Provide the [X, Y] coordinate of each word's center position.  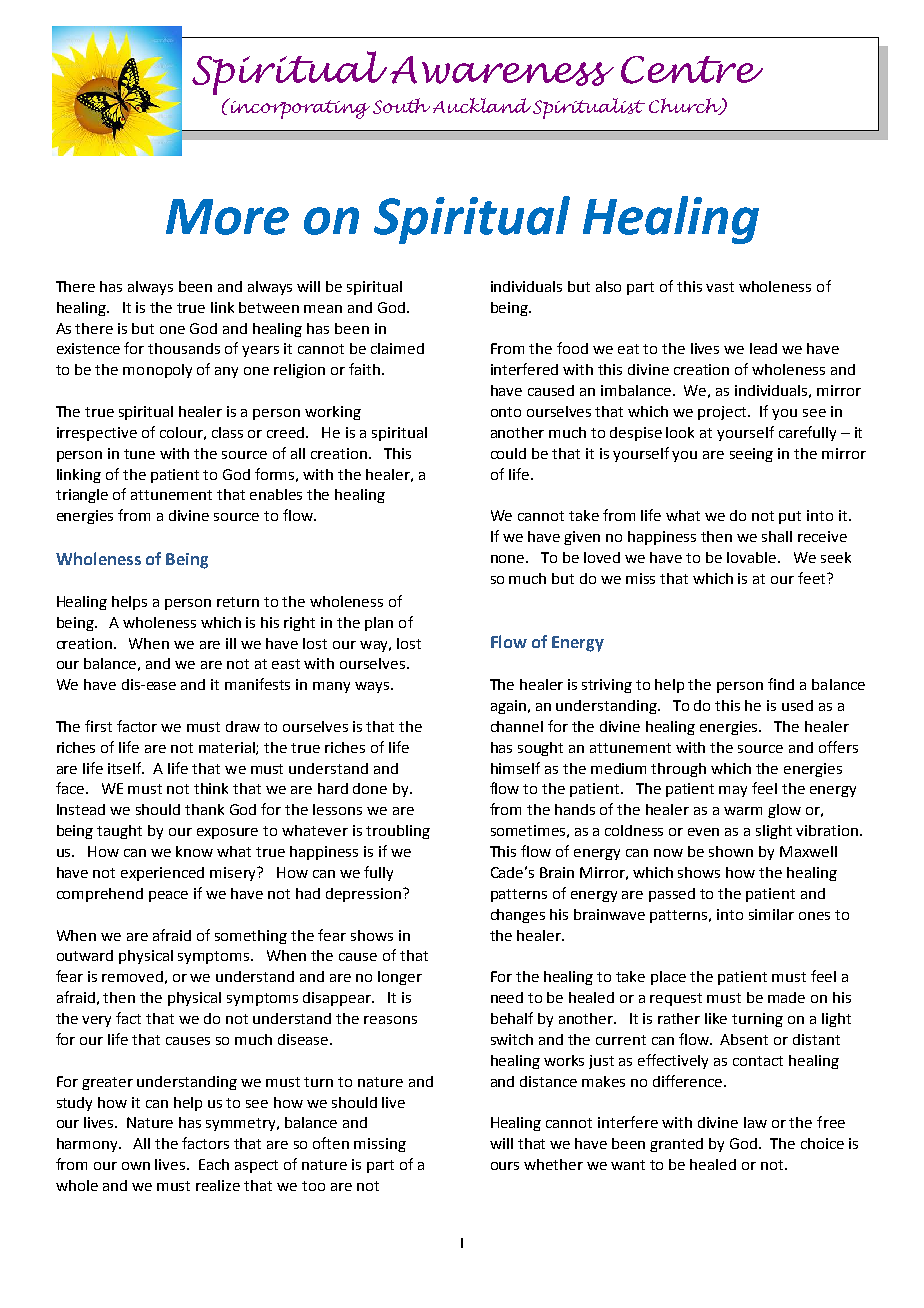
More [227, 217]
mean [323, 309]
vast [720, 287]
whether [553, 1164]
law [755, 1122]
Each [214, 1164]
